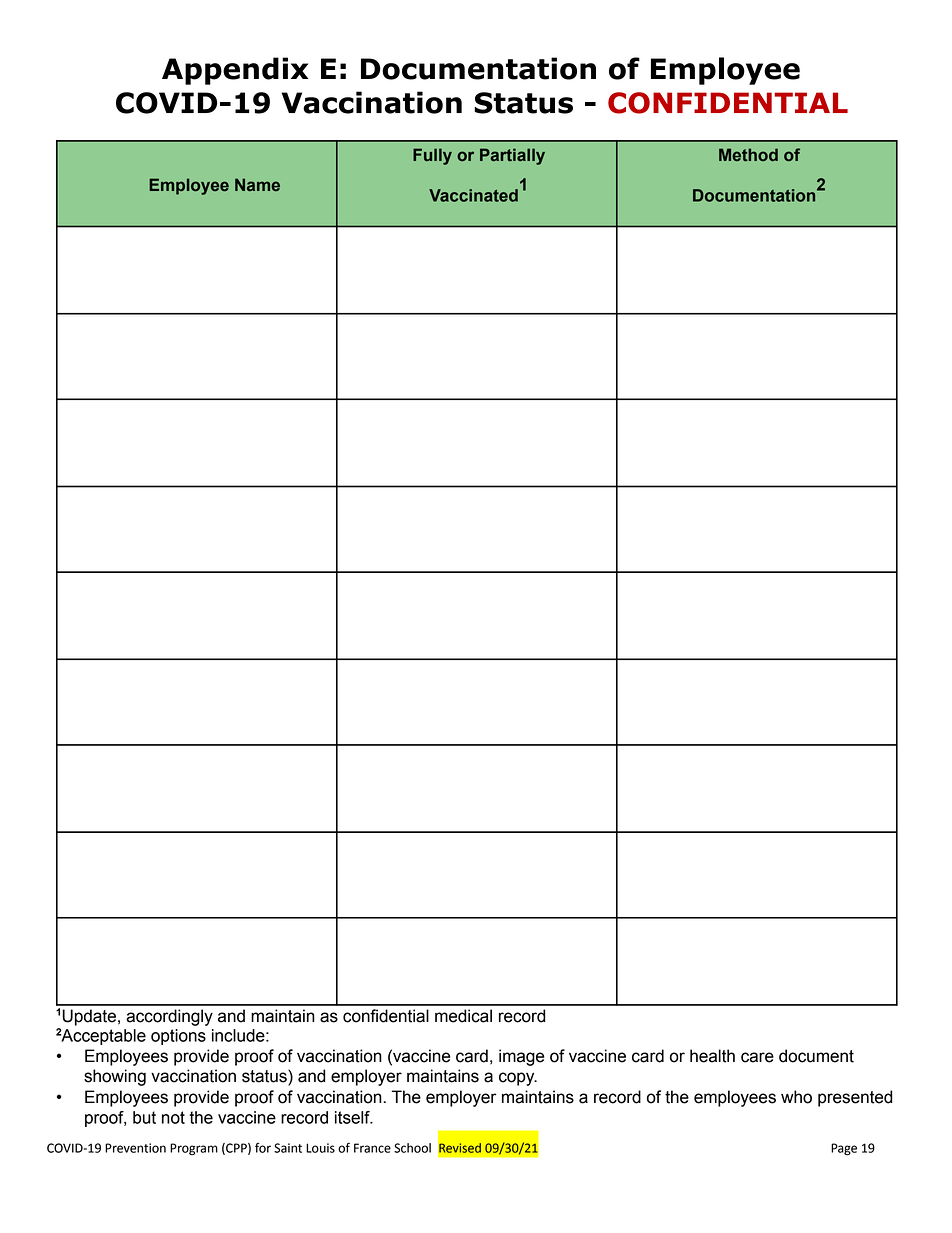  Describe the element at coordinates (173, 1117) in the screenshot. I see `not` at that location.
